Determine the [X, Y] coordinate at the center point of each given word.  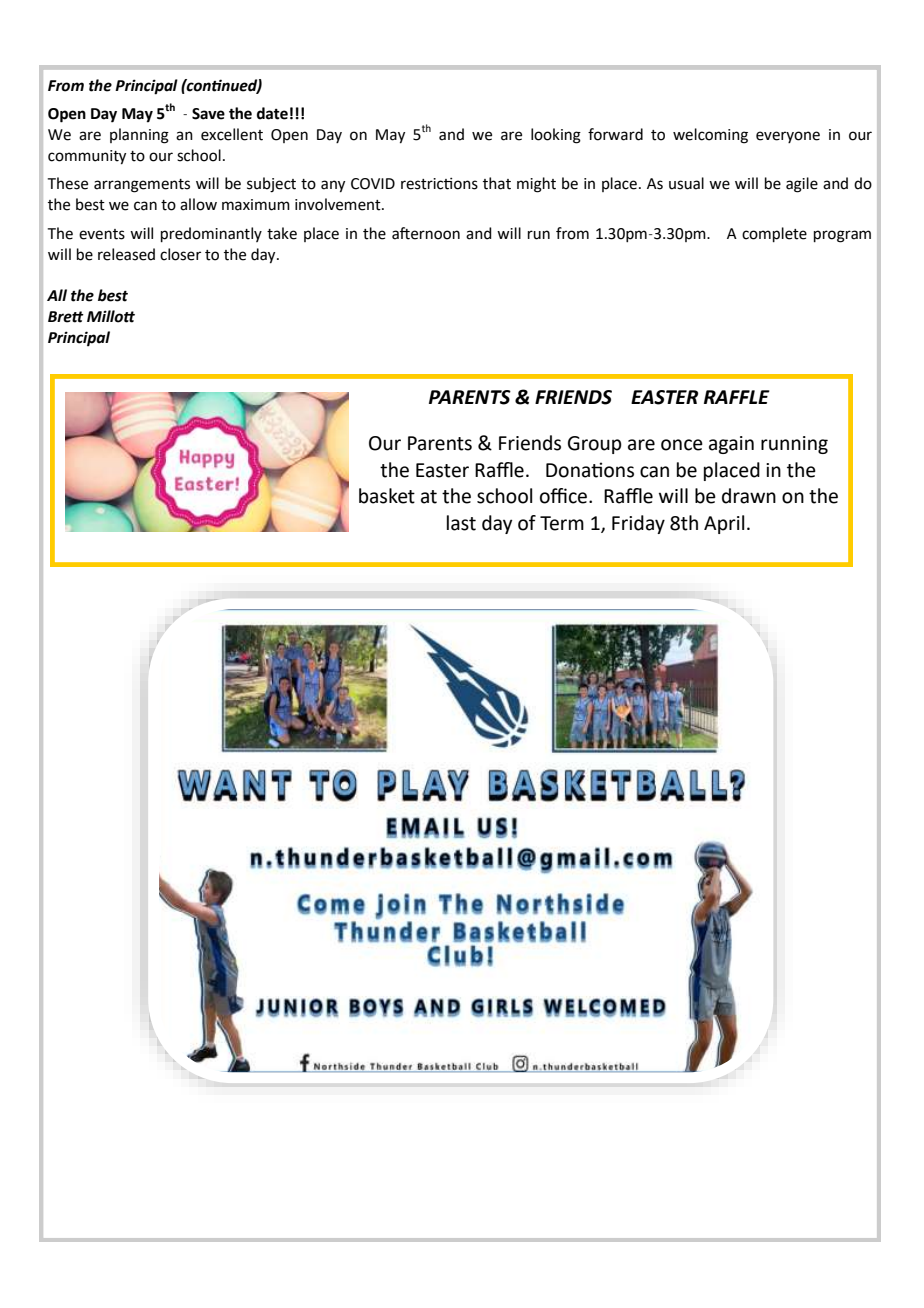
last [461, 523]
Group [595, 445]
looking [556, 136]
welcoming [710, 136]
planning [139, 136]
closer [180, 254]
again [731, 445]
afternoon [426, 233]
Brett [66, 317]
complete [774, 234]
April [724, 524]
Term [562, 523]
